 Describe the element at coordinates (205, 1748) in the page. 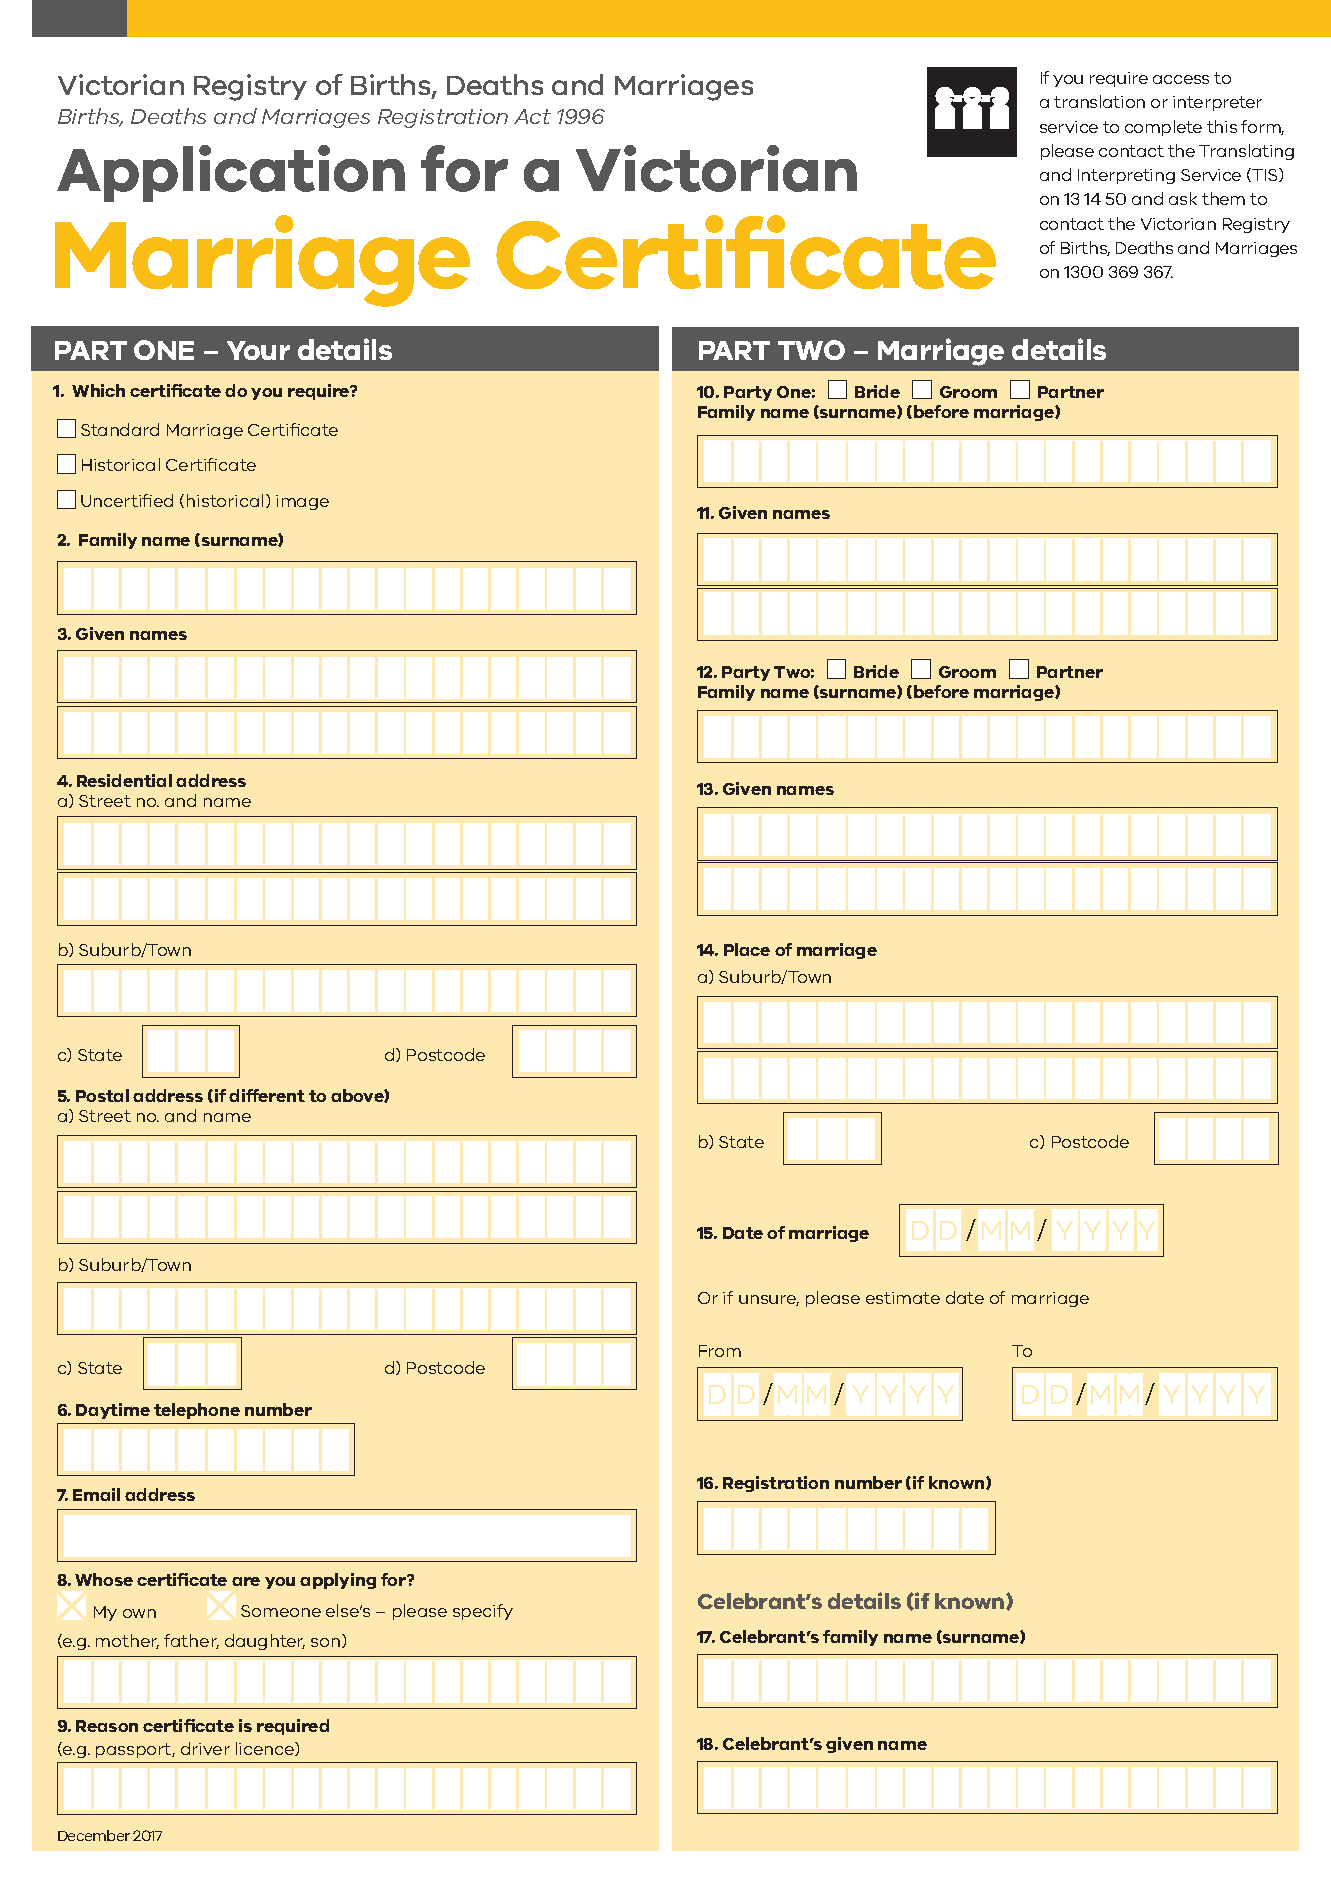

I see `driver` at that location.
